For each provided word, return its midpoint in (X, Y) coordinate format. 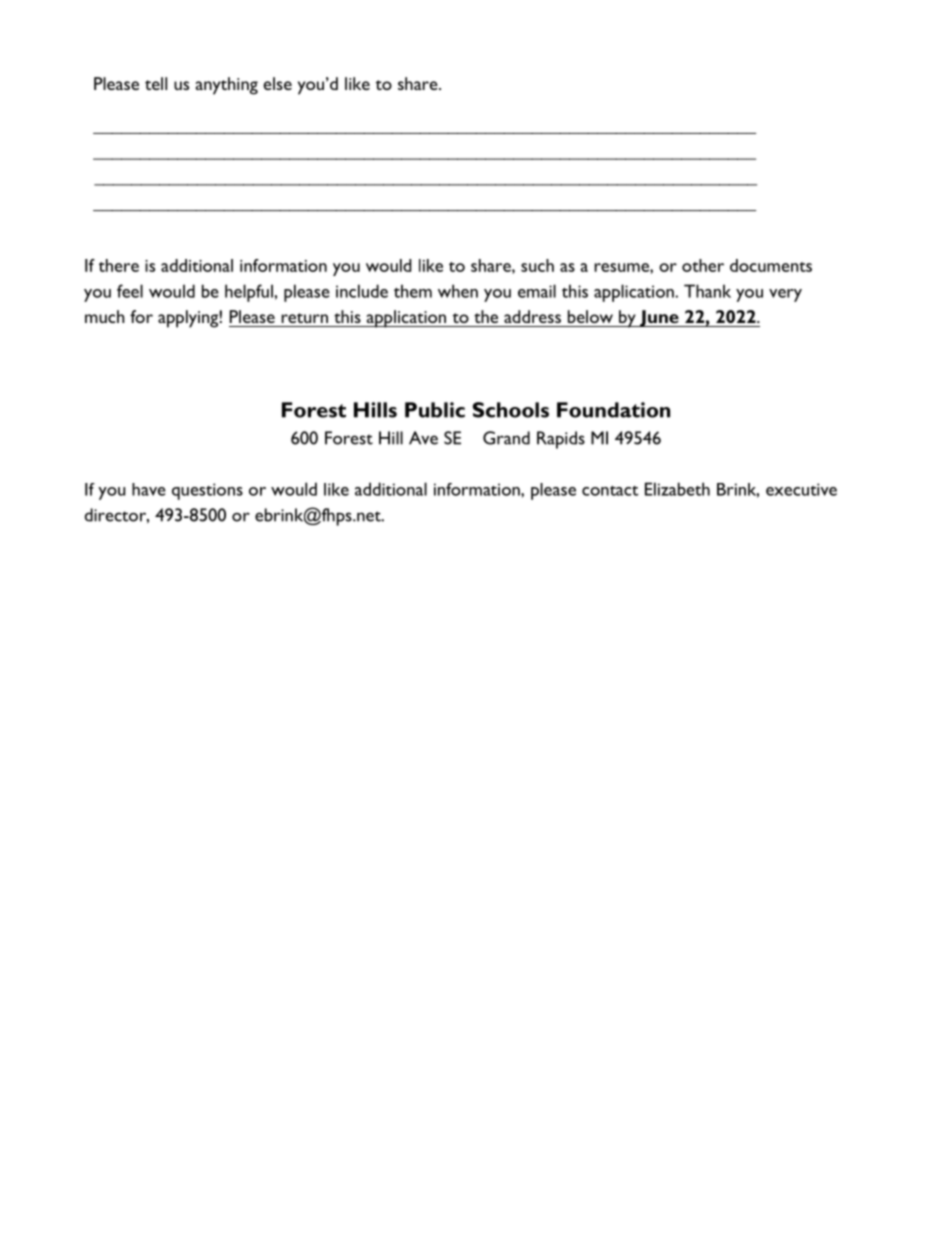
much (105, 316)
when (458, 291)
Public (435, 410)
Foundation (613, 410)
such (537, 265)
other (703, 265)
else (277, 83)
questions (207, 491)
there (119, 265)
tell (156, 83)
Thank (707, 291)
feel (130, 291)
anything (227, 86)
